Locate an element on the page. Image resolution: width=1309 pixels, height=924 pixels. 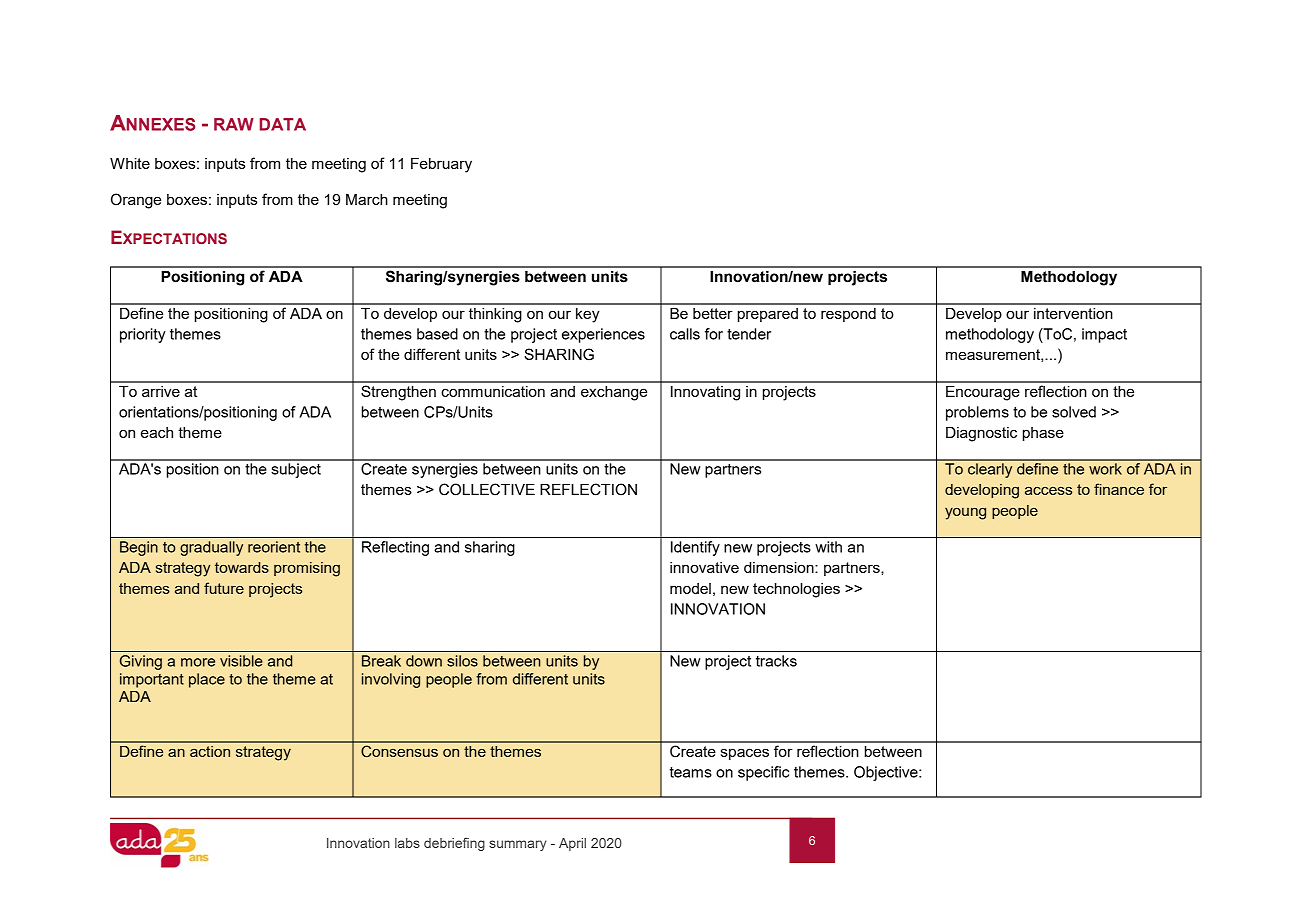
February is located at coordinates (441, 165).
